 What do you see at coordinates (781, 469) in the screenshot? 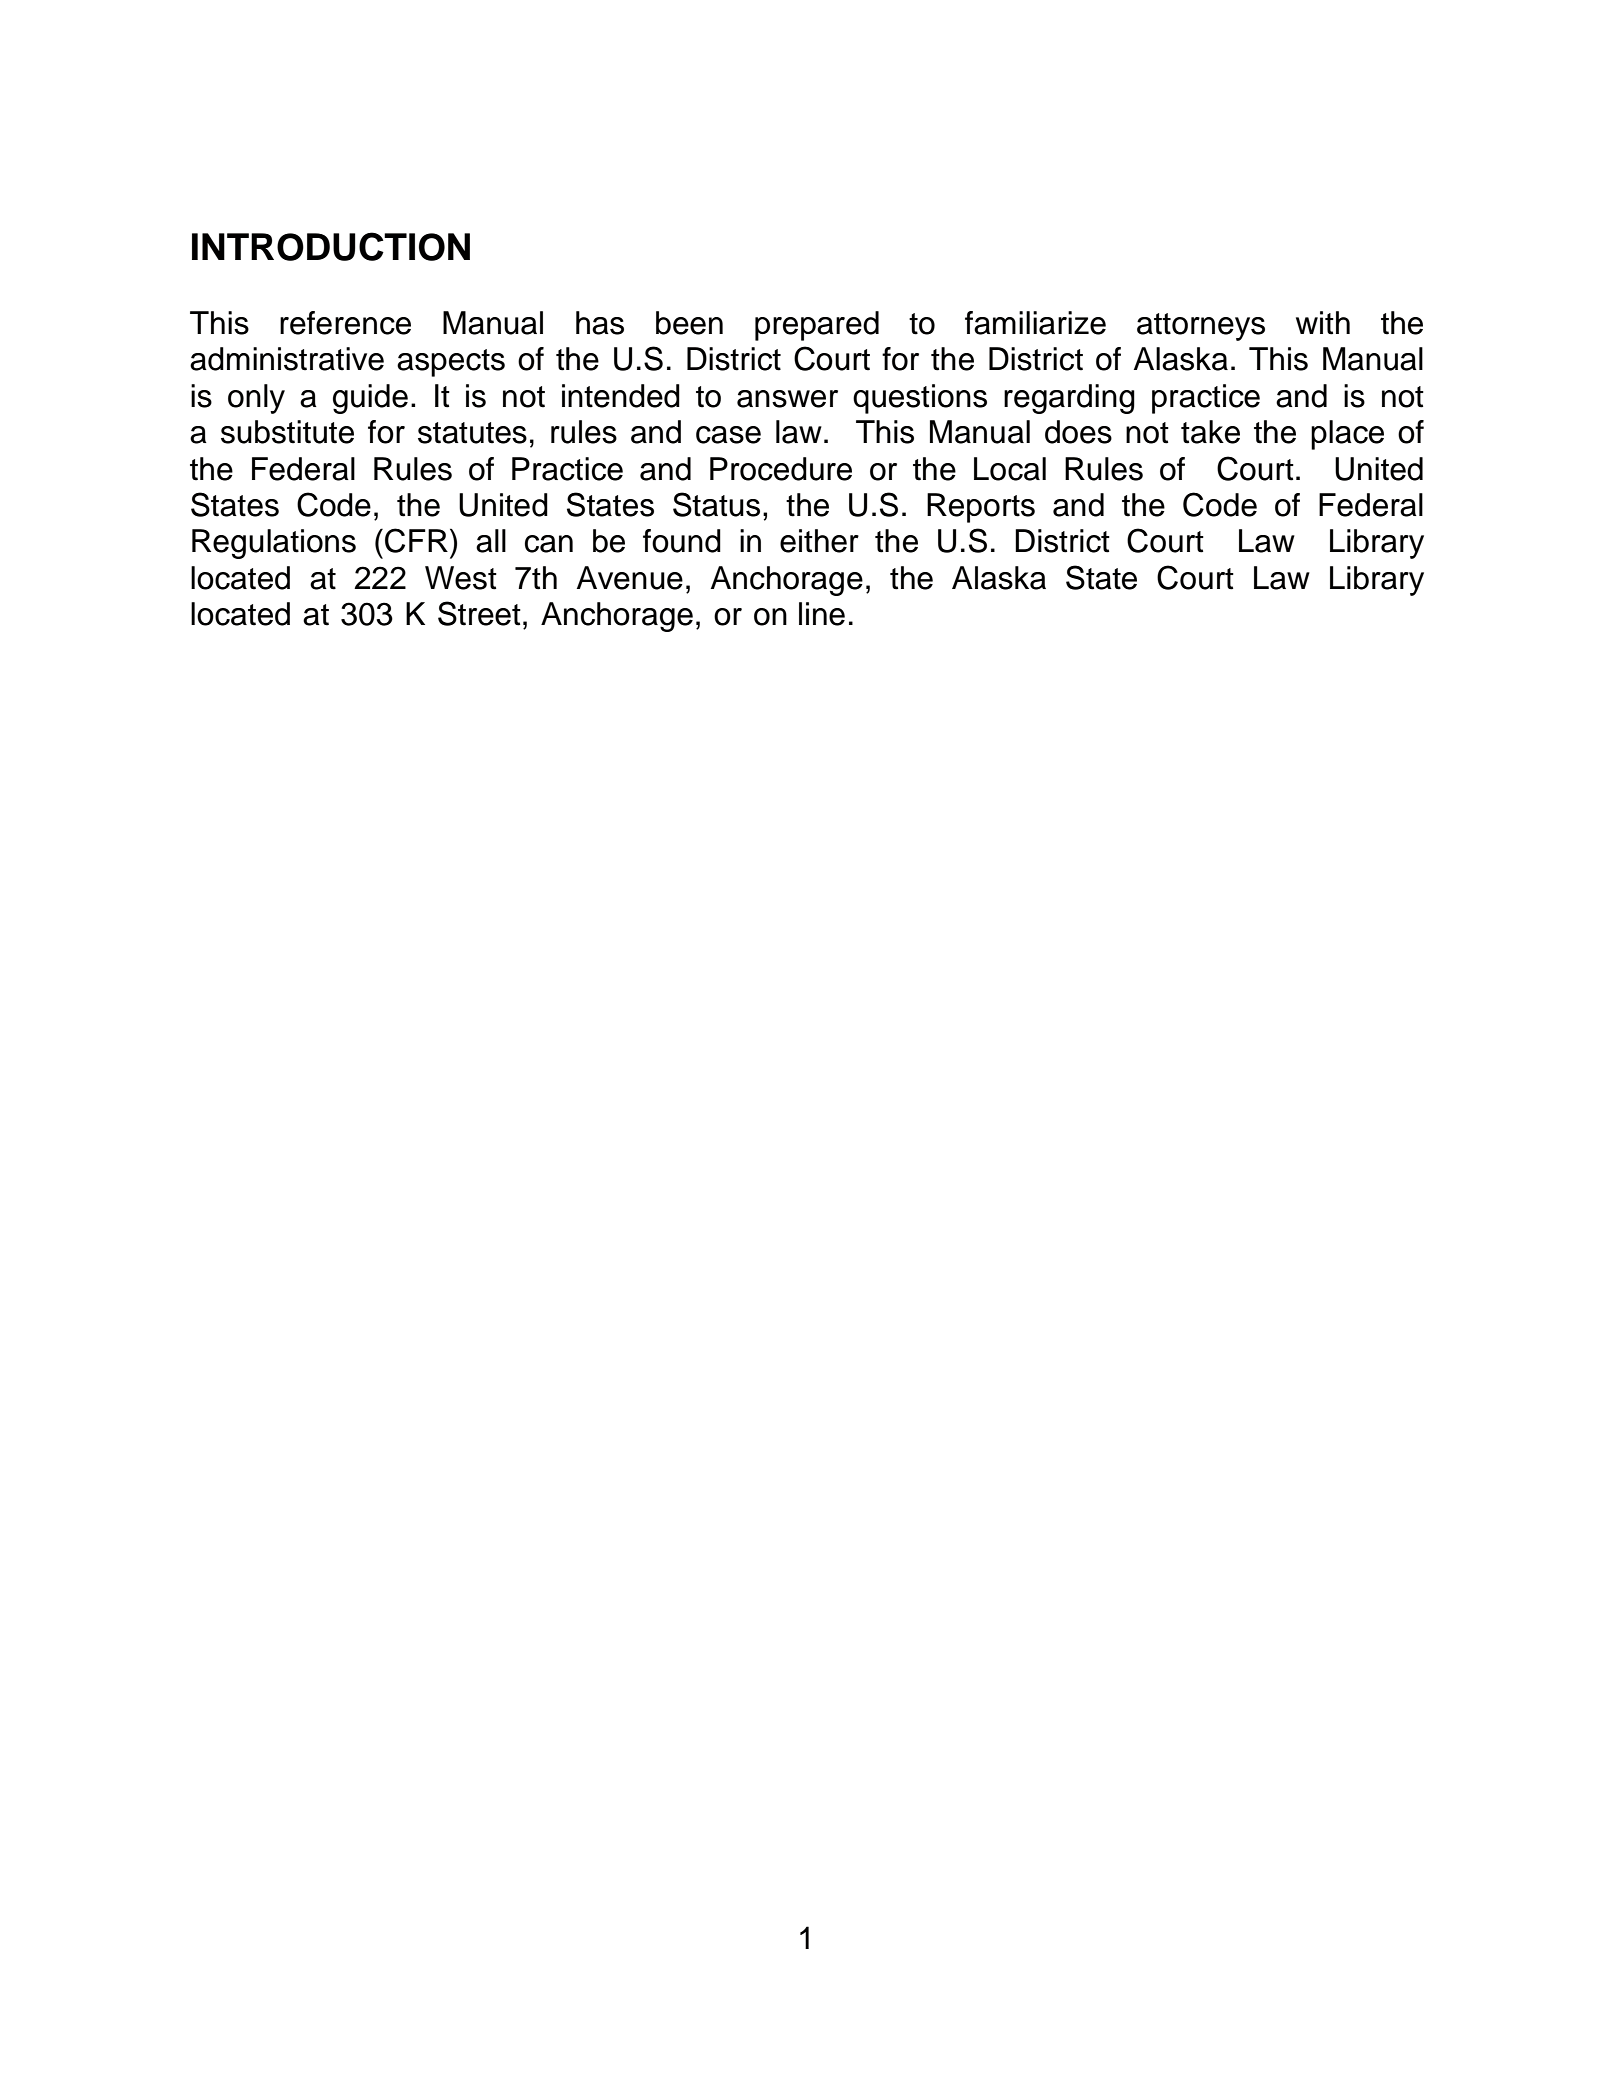
I see `Procedure` at bounding box center [781, 469].
